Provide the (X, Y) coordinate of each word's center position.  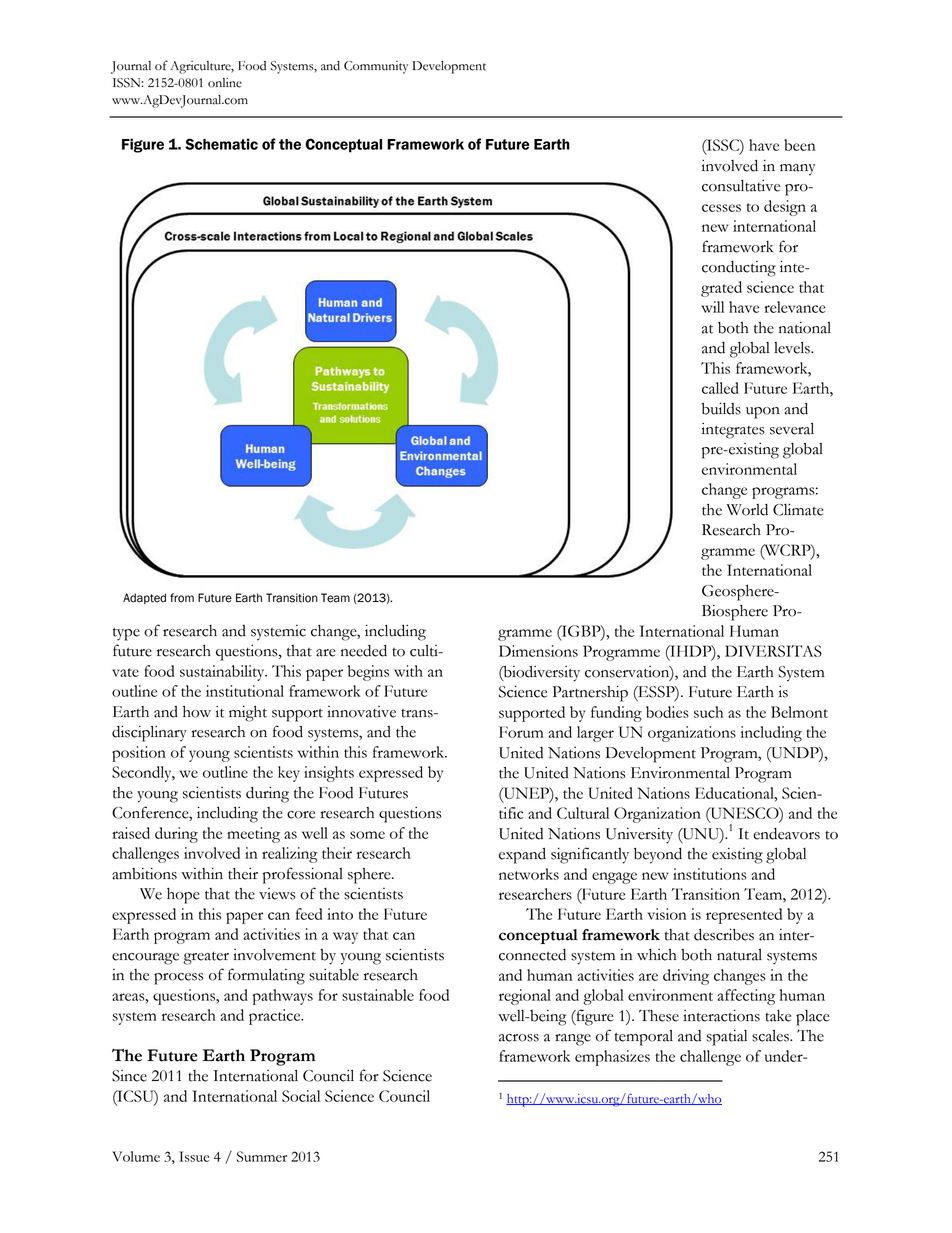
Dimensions (538, 651)
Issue (194, 1156)
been (800, 145)
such (708, 712)
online (225, 83)
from (182, 598)
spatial (727, 1038)
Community (376, 67)
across (519, 1038)
